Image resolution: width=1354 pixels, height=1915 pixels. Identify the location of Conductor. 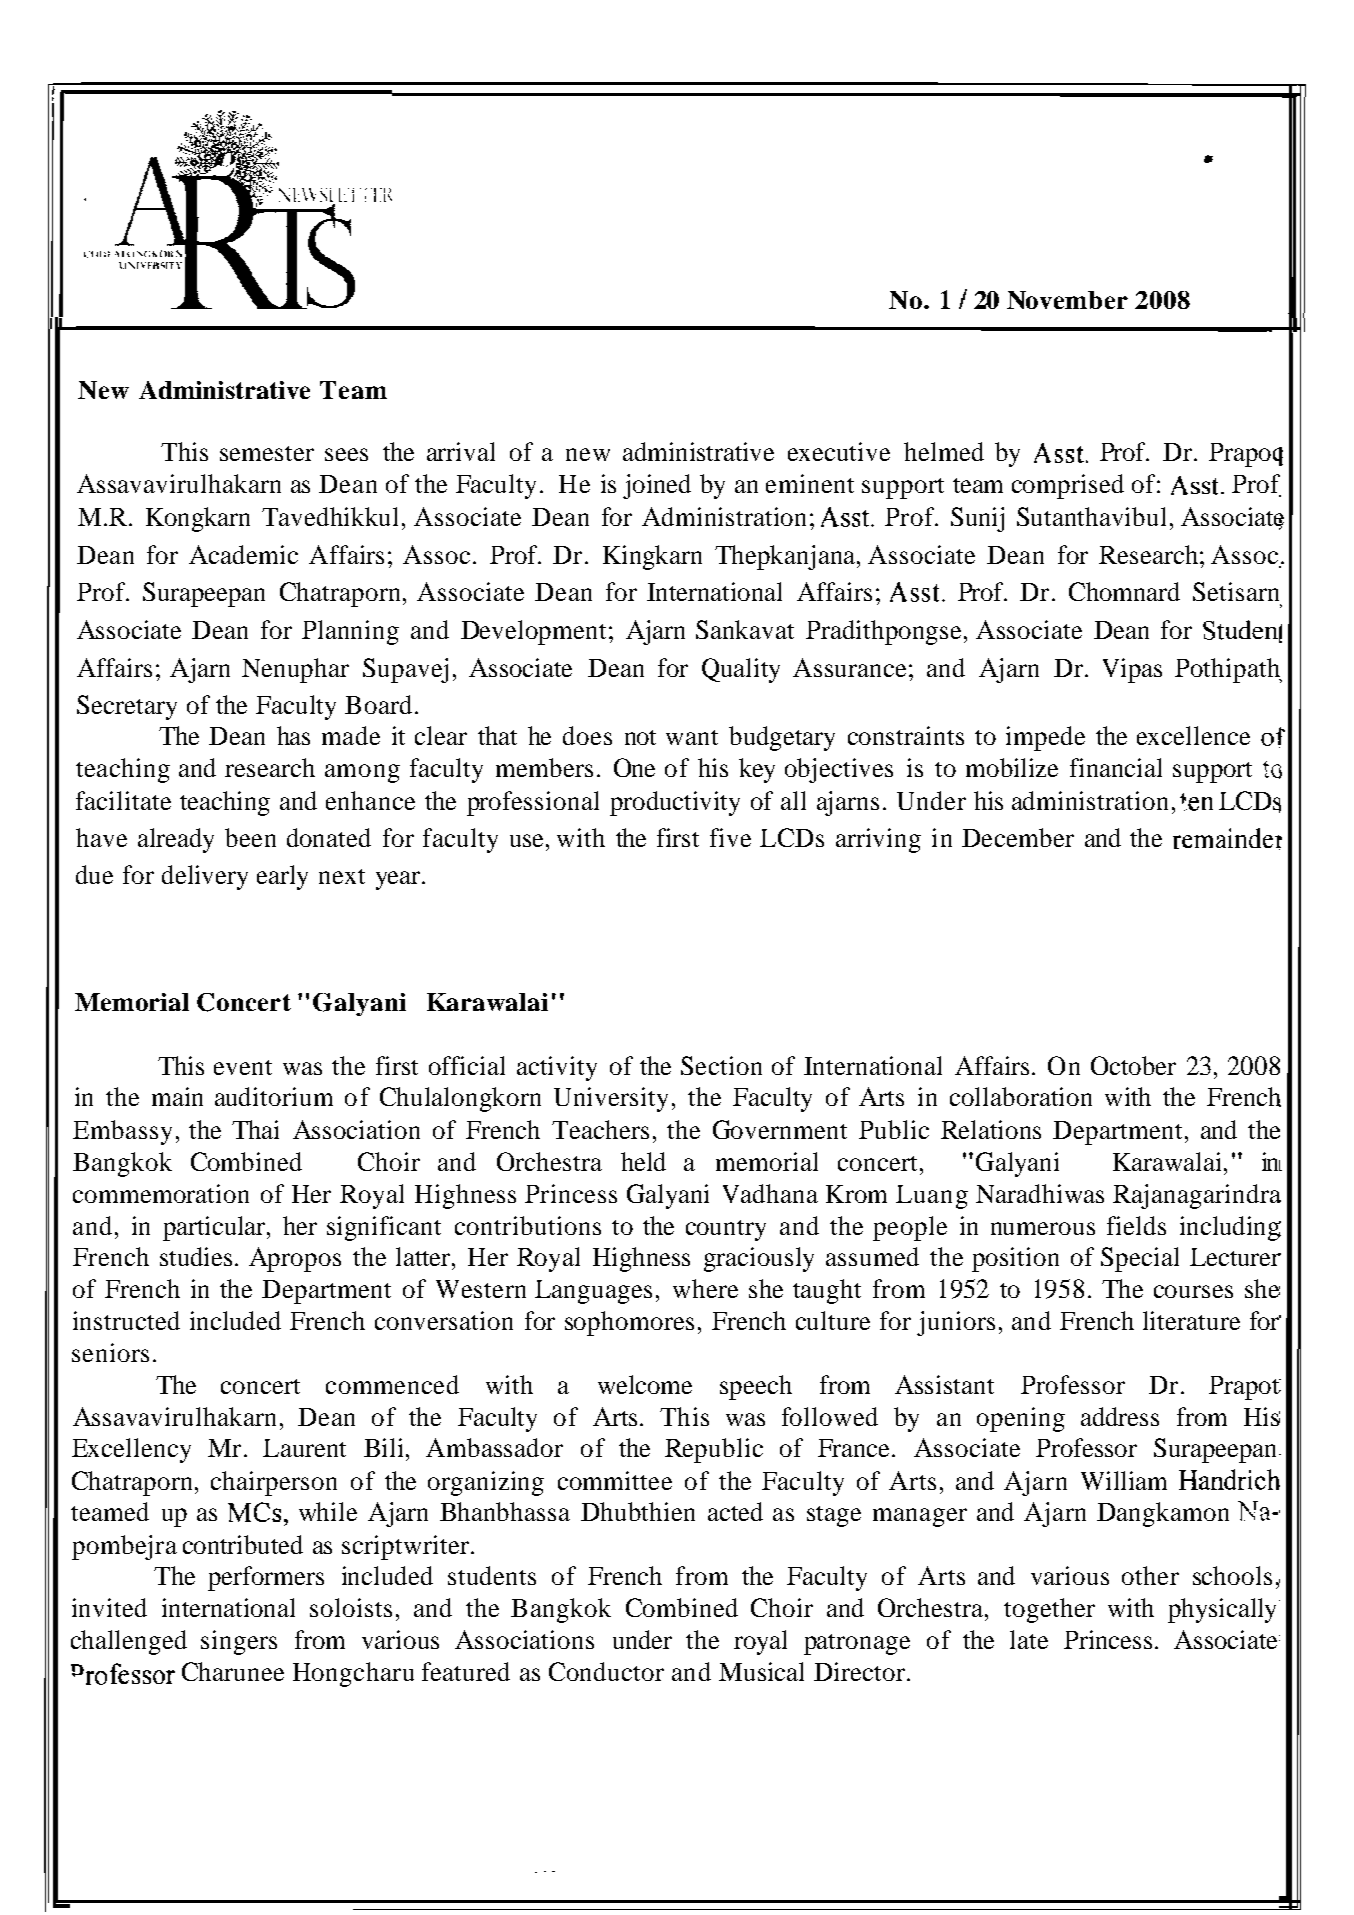
(606, 1671).
